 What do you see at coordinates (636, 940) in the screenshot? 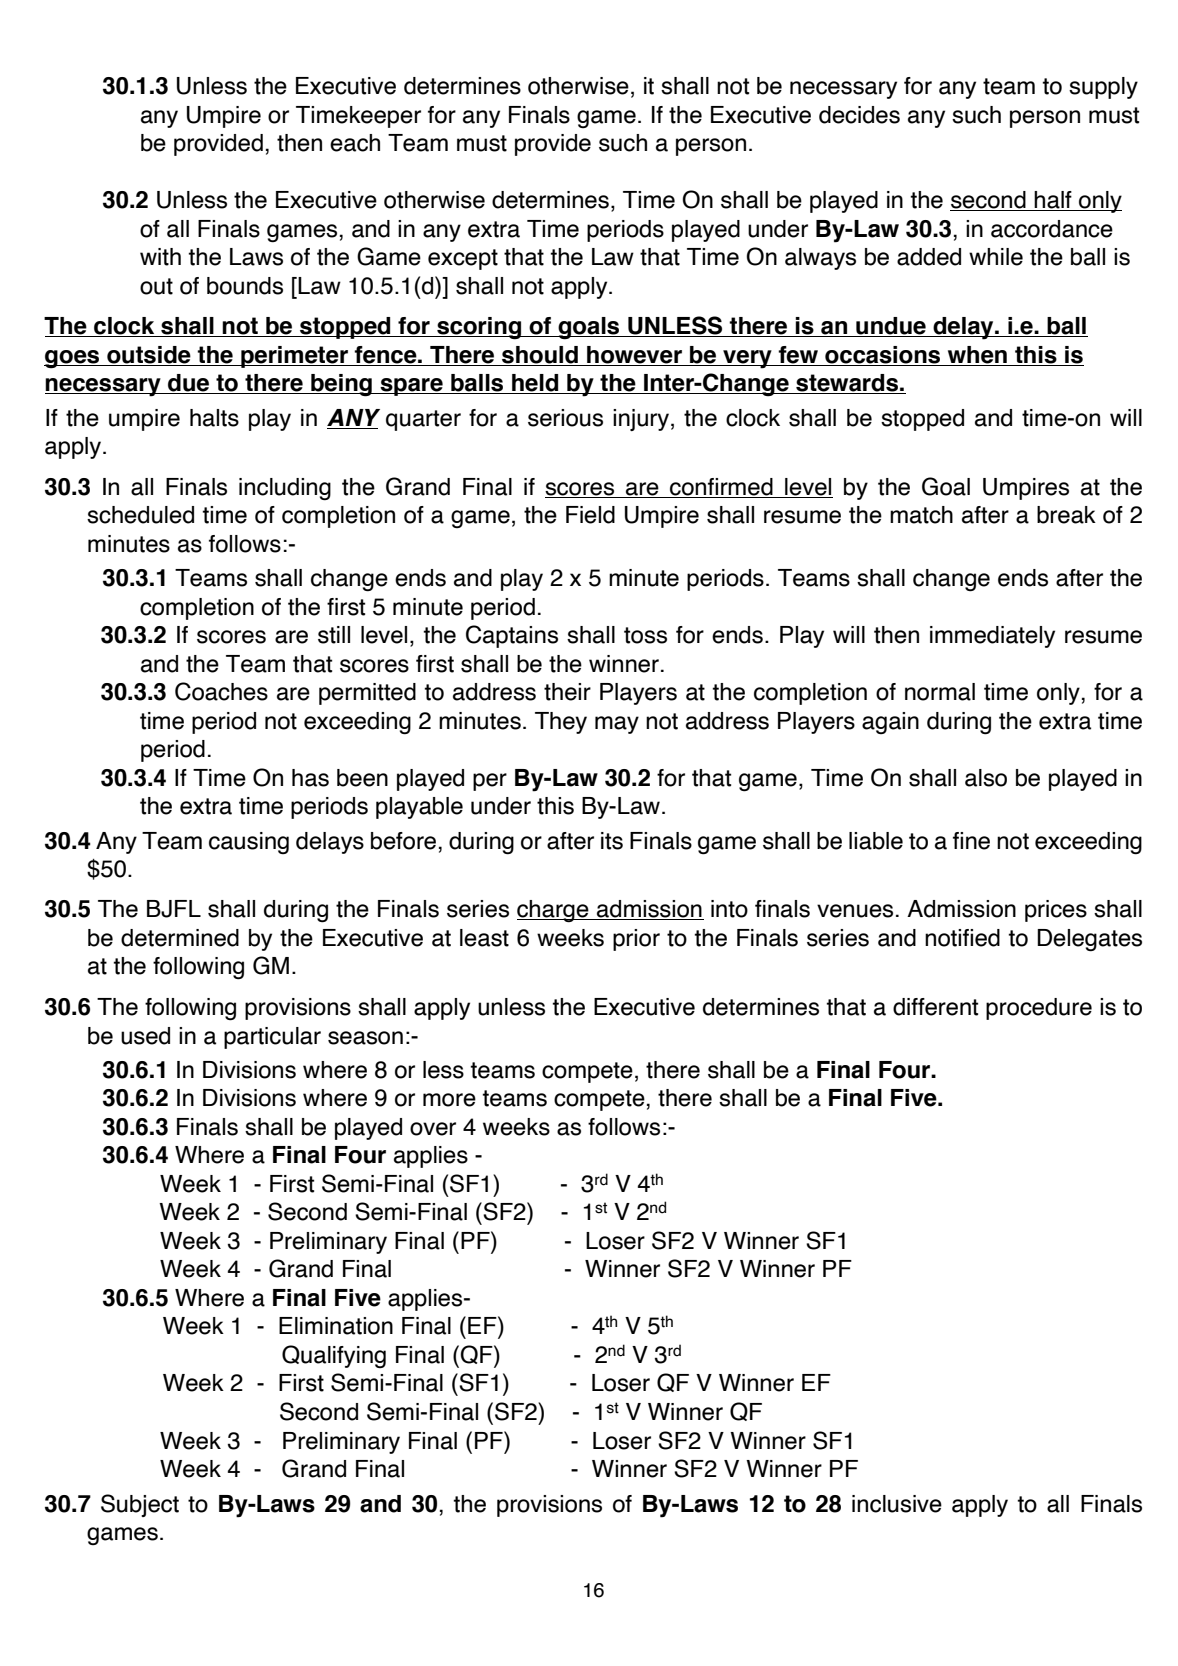
I see `prior` at bounding box center [636, 940].
